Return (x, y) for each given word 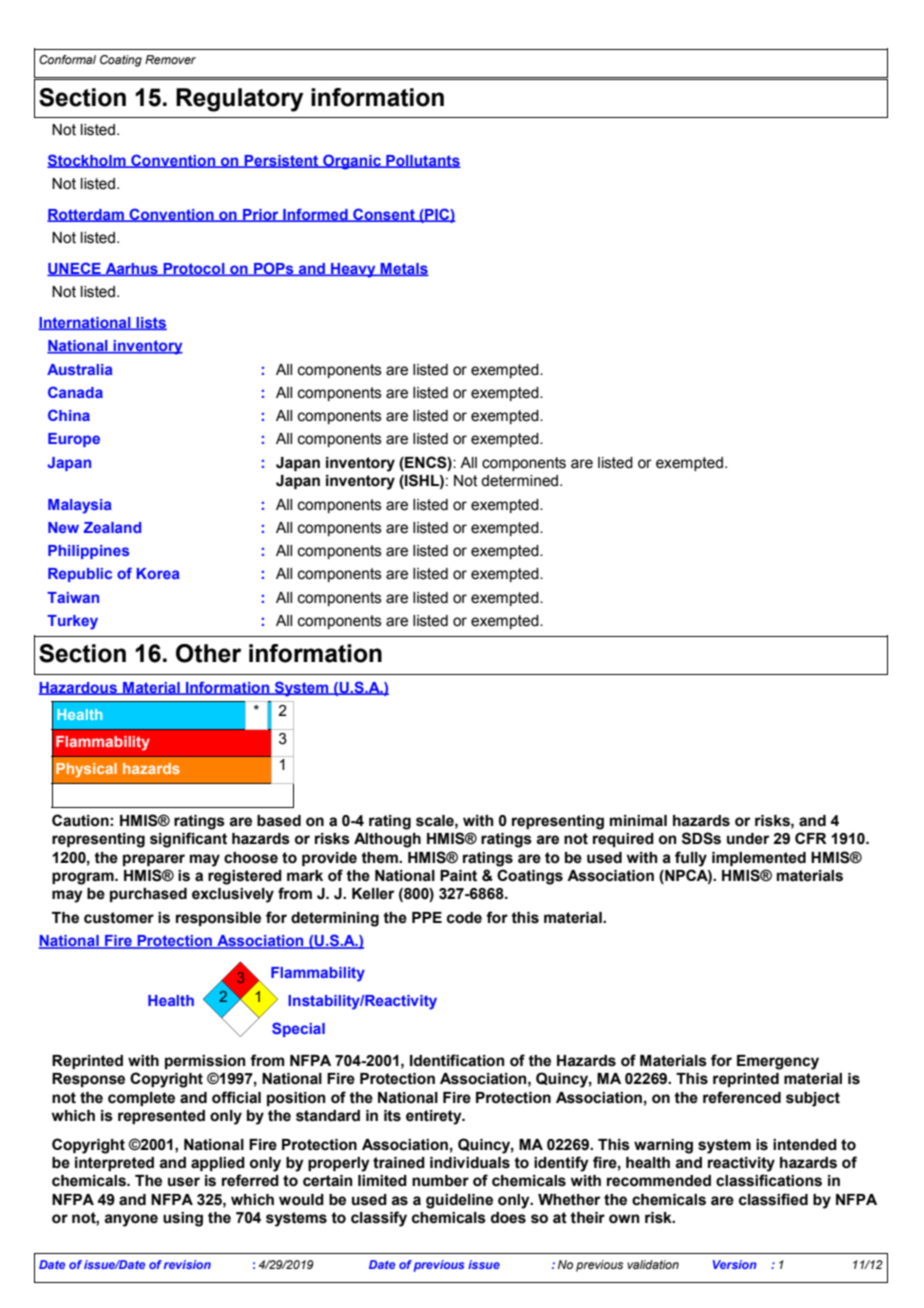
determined (521, 481)
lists (150, 323)
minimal (638, 821)
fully (691, 859)
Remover (170, 59)
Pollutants (422, 161)
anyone (131, 1220)
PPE (427, 917)
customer (119, 918)
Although (387, 840)
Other (208, 653)
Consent (384, 215)
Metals (404, 269)
